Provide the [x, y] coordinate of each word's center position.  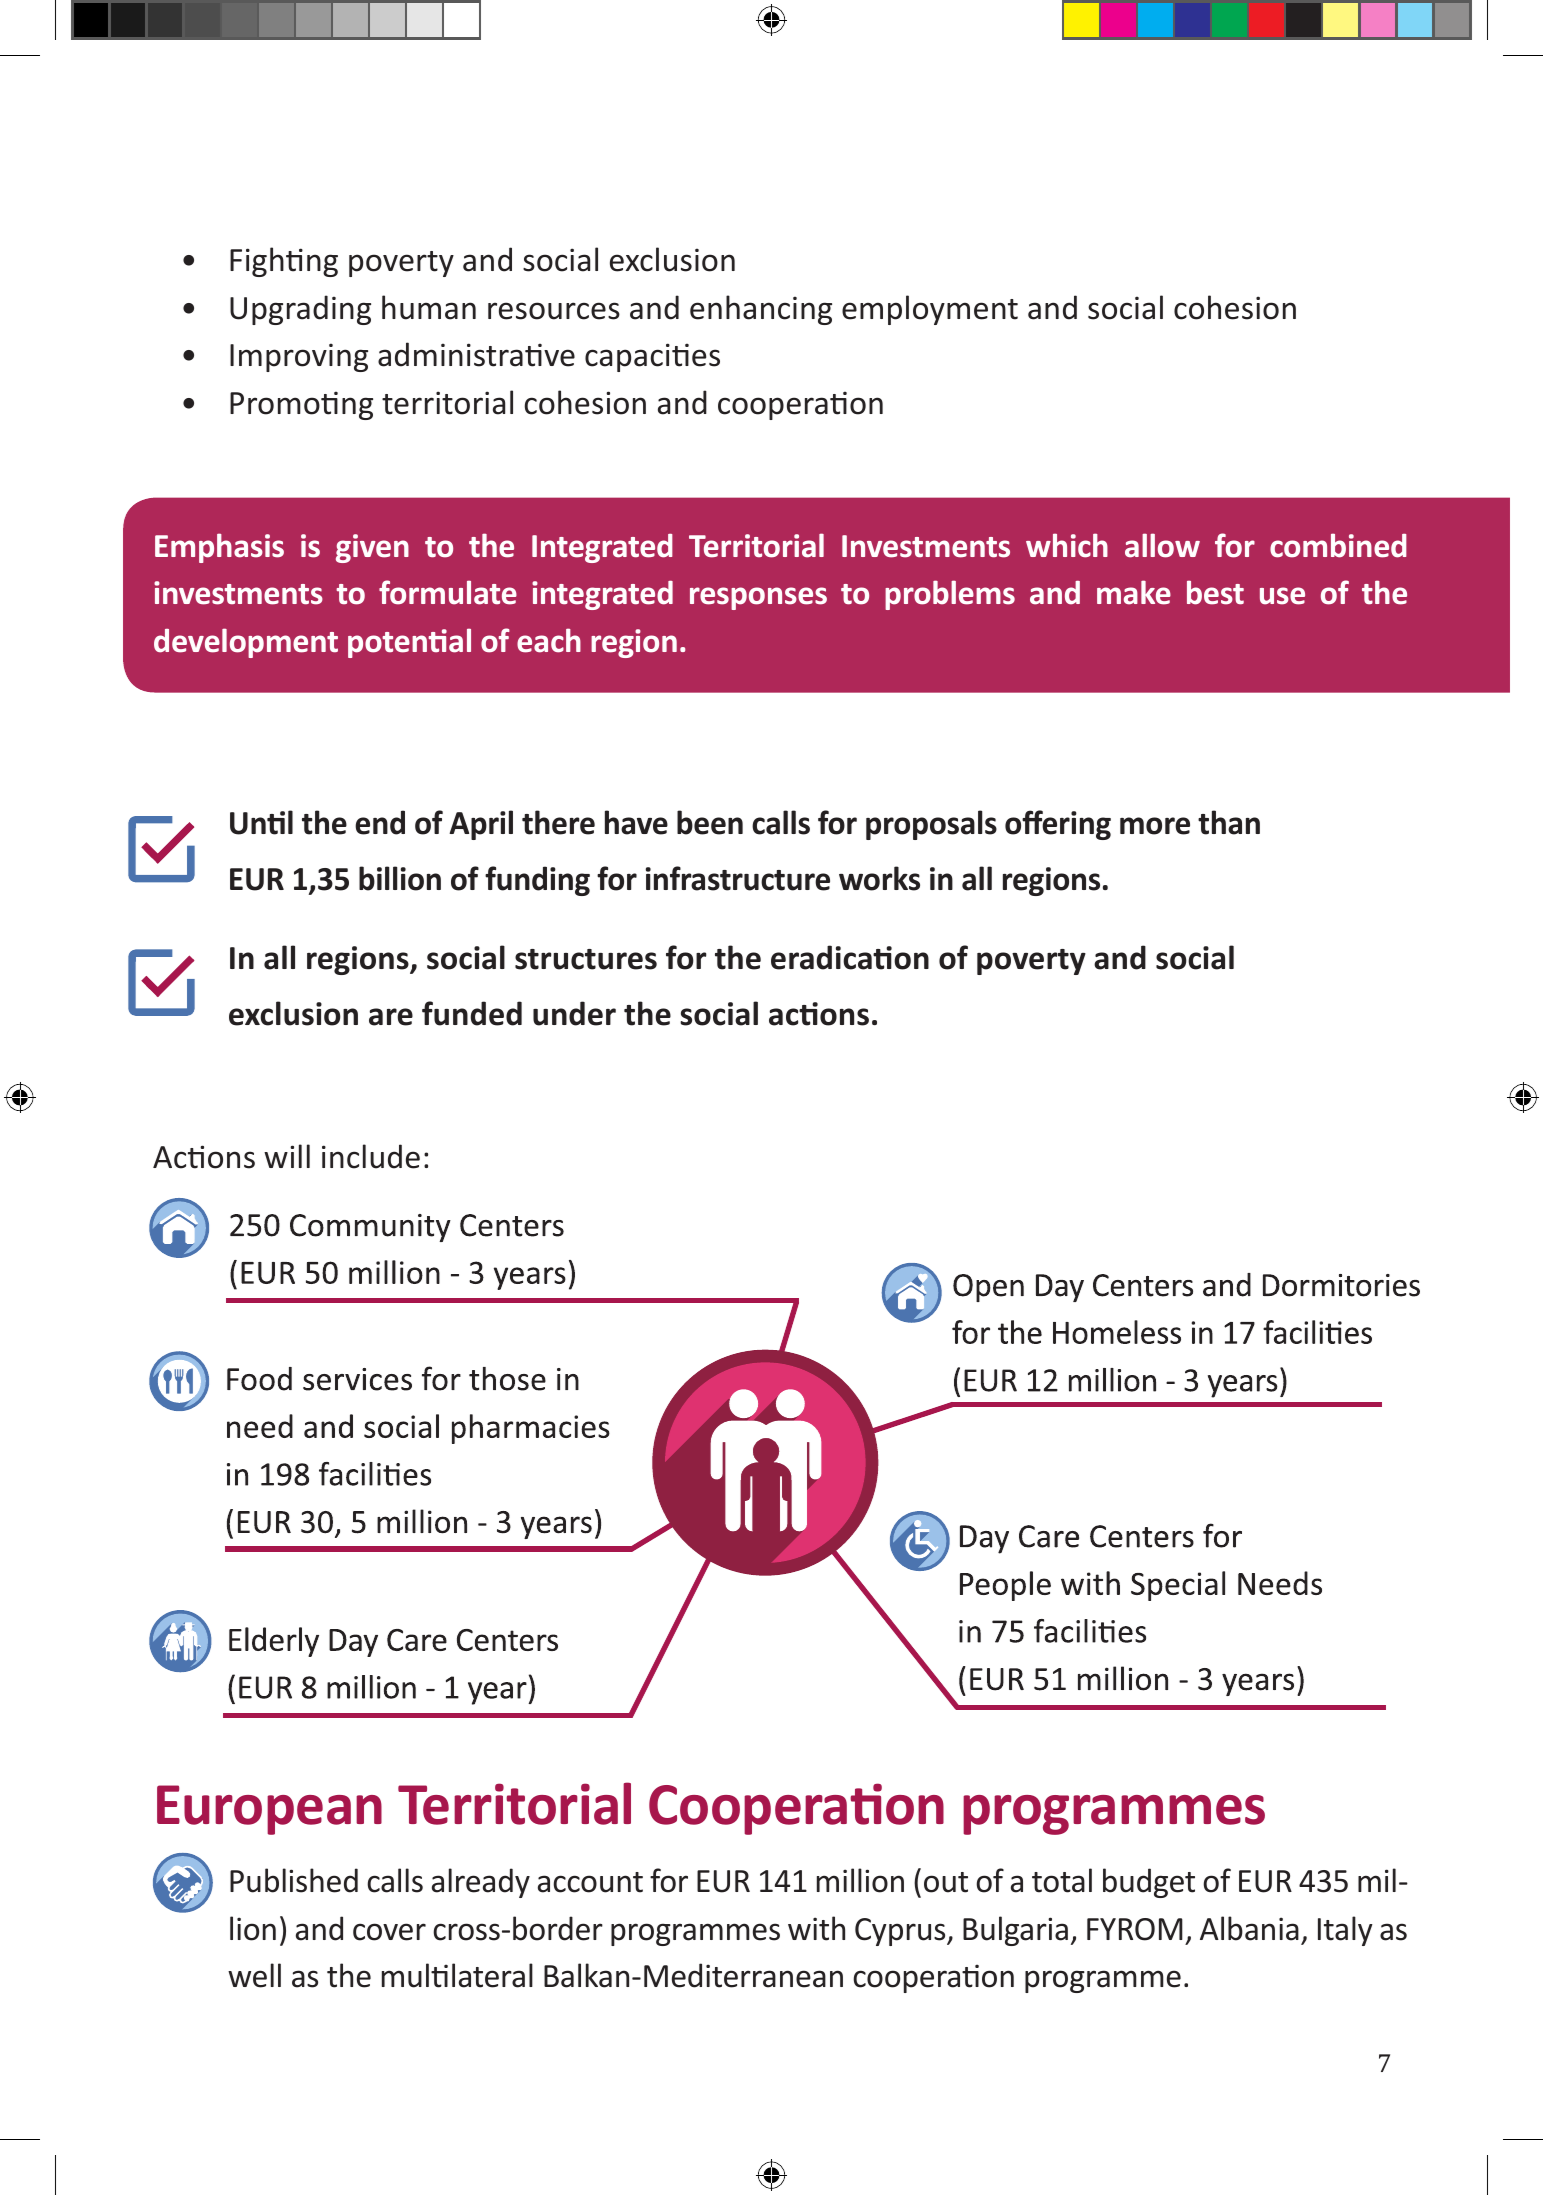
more [1155, 826]
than [1229, 822]
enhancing [761, 310]
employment [930, 310]
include [371, 1156]
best [1215, 592]
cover [389, 1932]
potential [409, 643]
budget [1149, 1883]
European [269, 1810]
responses [758, 598]
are [391, 1017]
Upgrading [300, 310]
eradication [850, 957]
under [574, 1013]
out [946, 1882]
